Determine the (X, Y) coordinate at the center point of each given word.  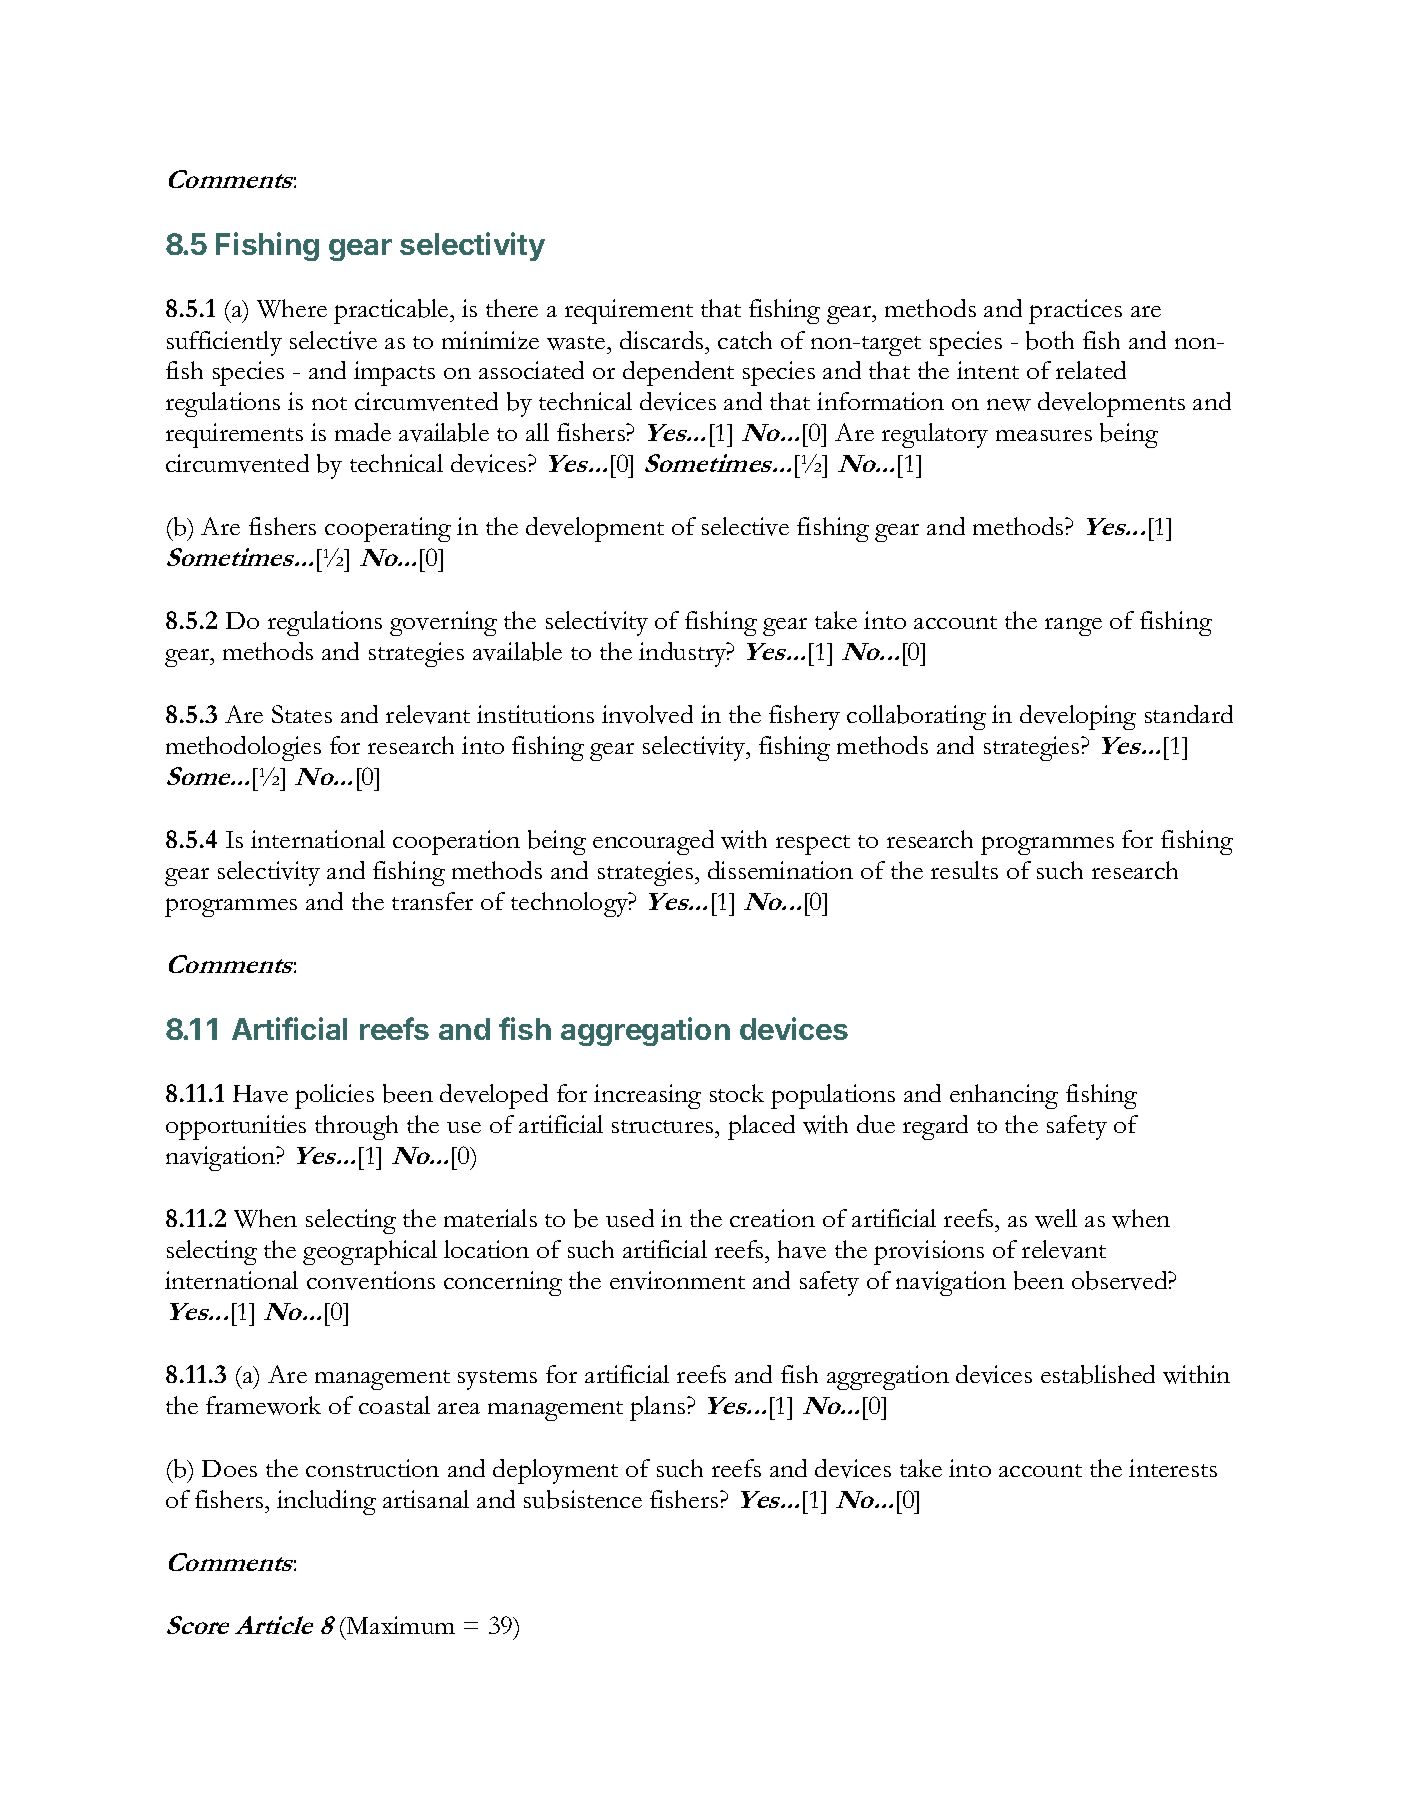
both (1050, 340)
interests (1173, 1468)
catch (745, 340)
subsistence (583, 1499)
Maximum (400, 1625)
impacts (394, 373)
